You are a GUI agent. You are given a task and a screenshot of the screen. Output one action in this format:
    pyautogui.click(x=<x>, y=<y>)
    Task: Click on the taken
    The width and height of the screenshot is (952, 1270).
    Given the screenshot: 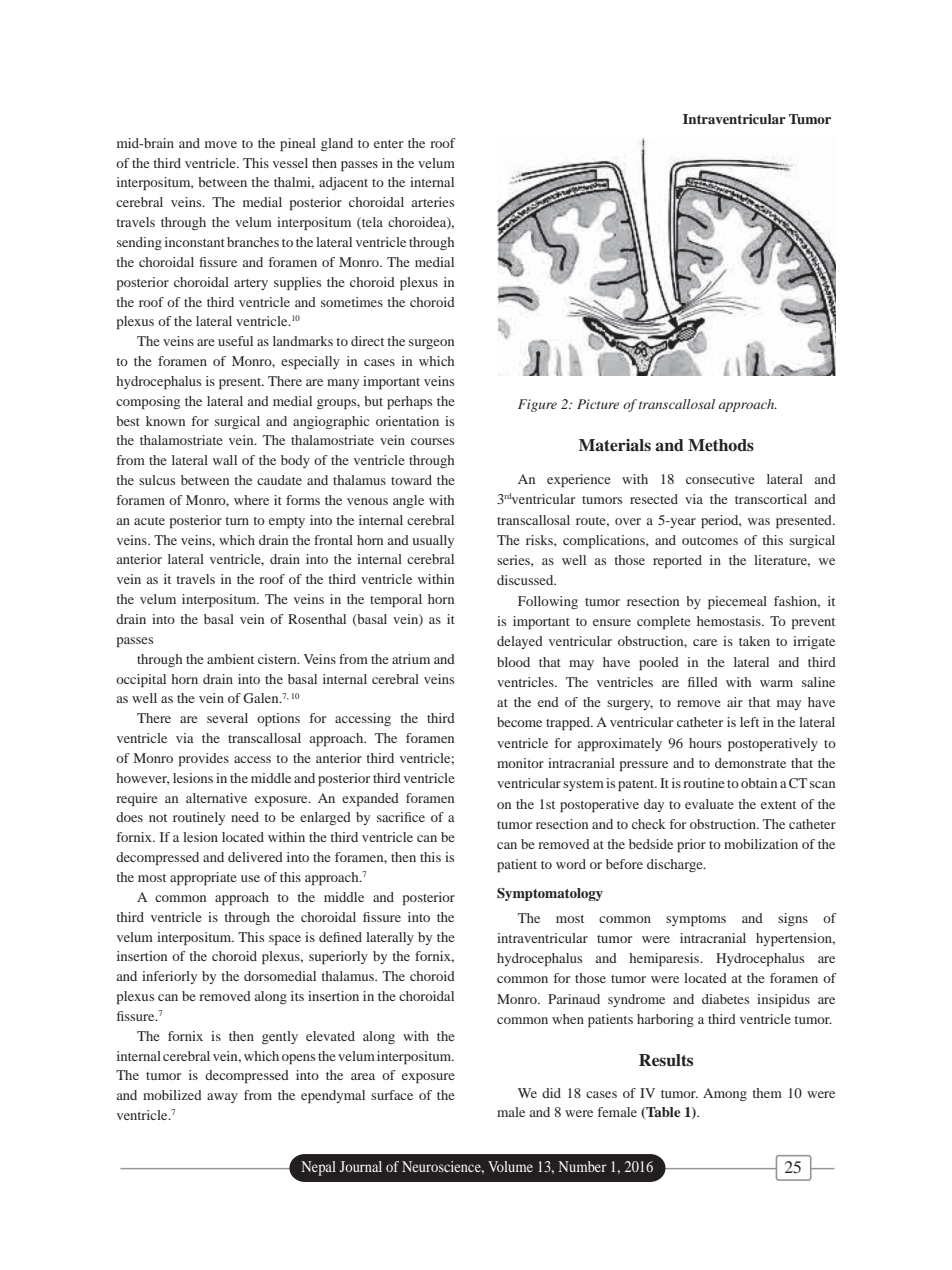 What is the action you would take?
    pyautogui.click(x=754, y=641)
